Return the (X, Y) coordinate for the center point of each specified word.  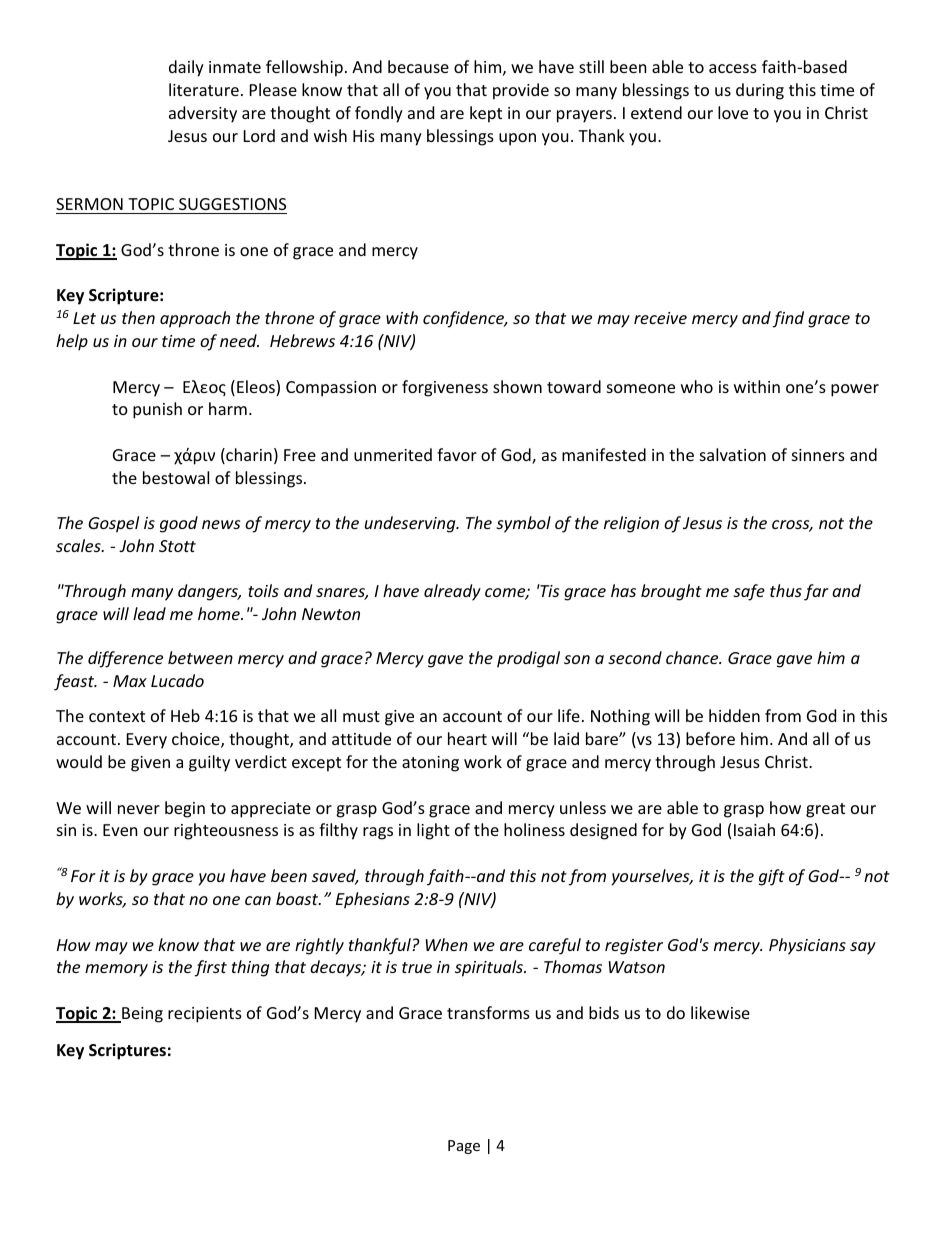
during (760, 91)
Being (141, 1015)
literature (204, 89)
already (452, 592)
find (788, 319)
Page (464, 1147)
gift (772, 877)
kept (486, 114)
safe (749, 592)
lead (149, 613)
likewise (720, 1012)
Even (120, 830)
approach (195, 319)
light (433, 831)
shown (517, 386)
